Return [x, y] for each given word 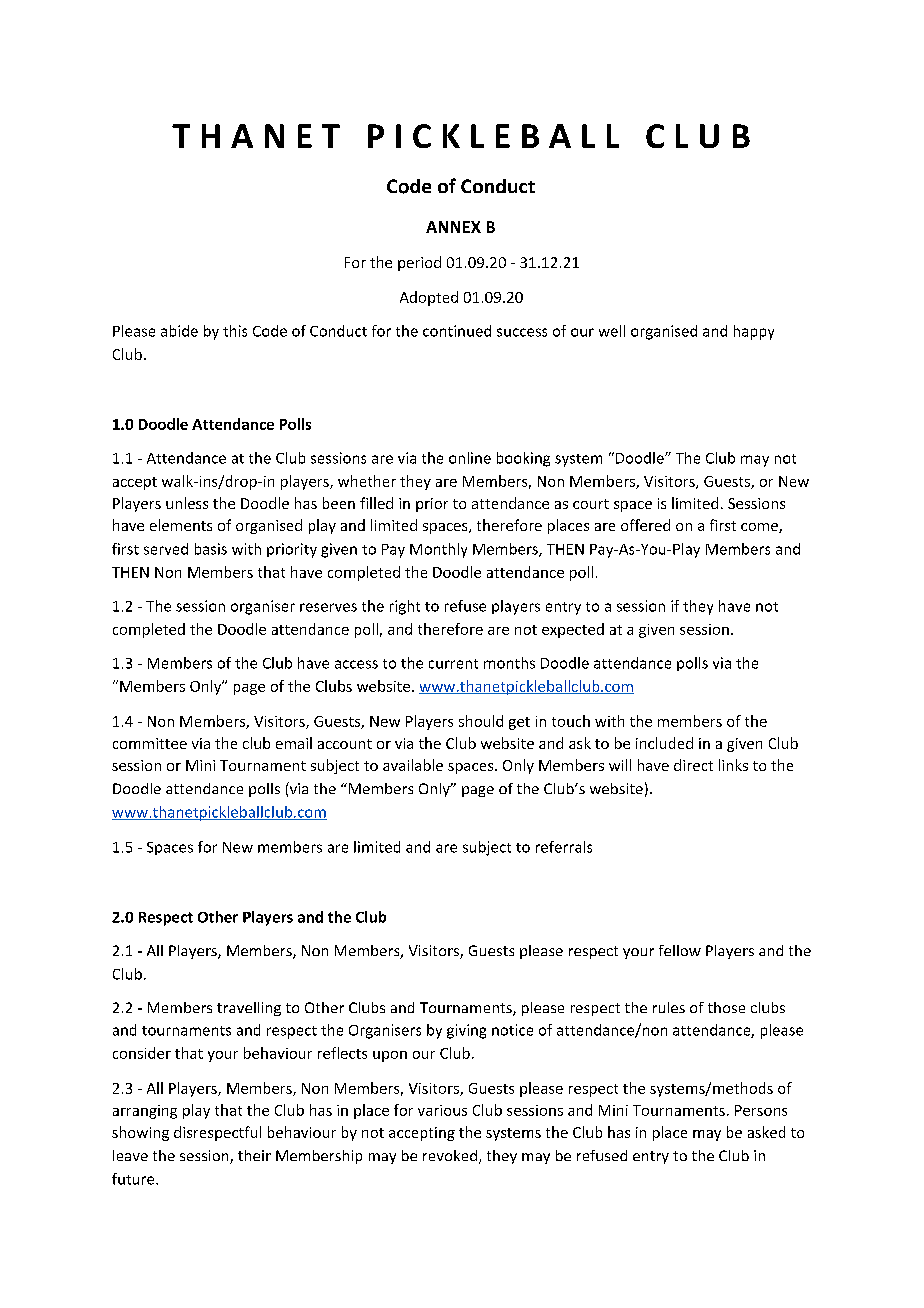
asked [766, 1132]
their [254, 1155]
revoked [450, 1155]
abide [179, 331]
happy [754, 332]
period [419, 263]
